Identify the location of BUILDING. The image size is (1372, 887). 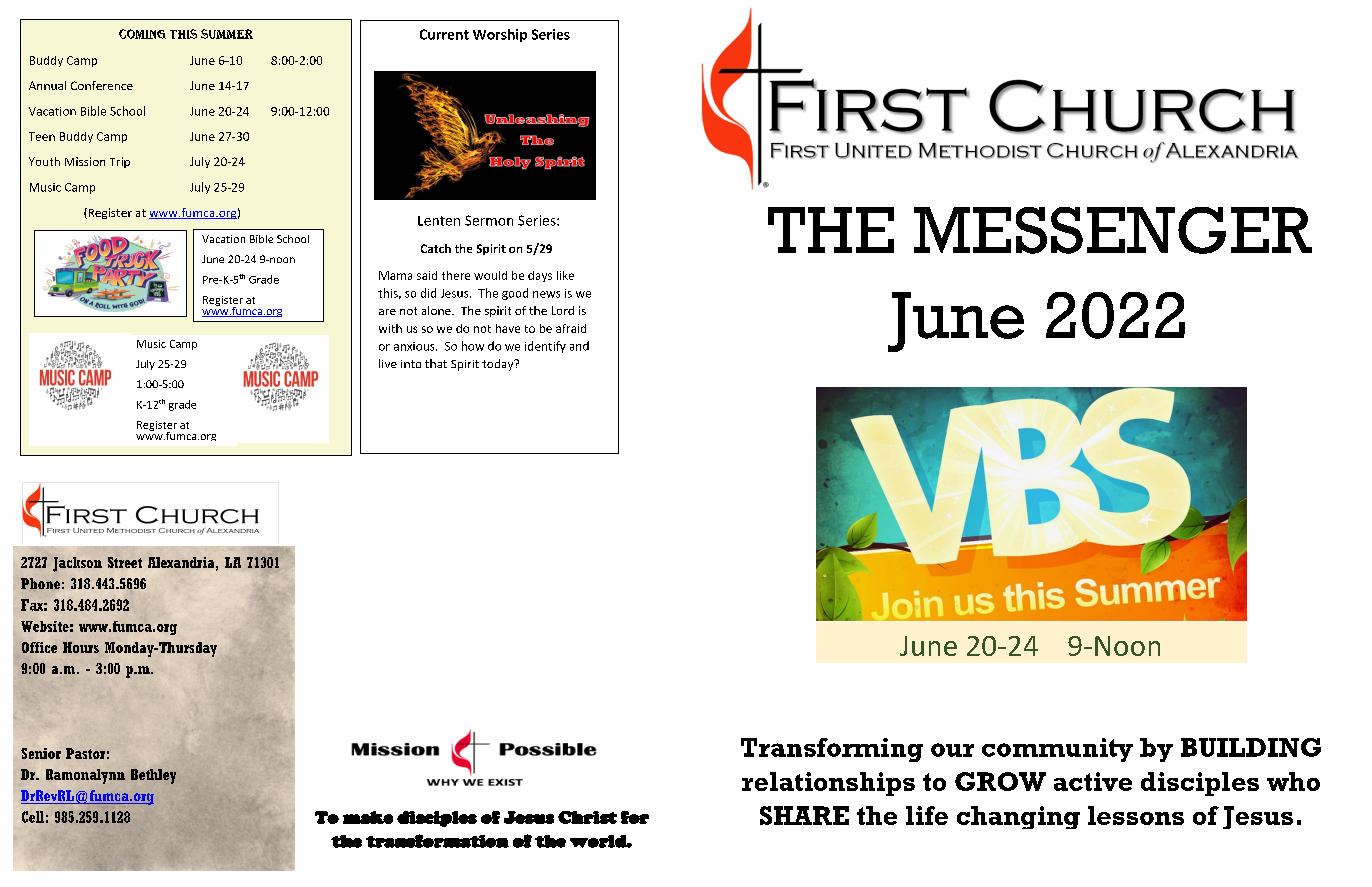
(1251, 747).
